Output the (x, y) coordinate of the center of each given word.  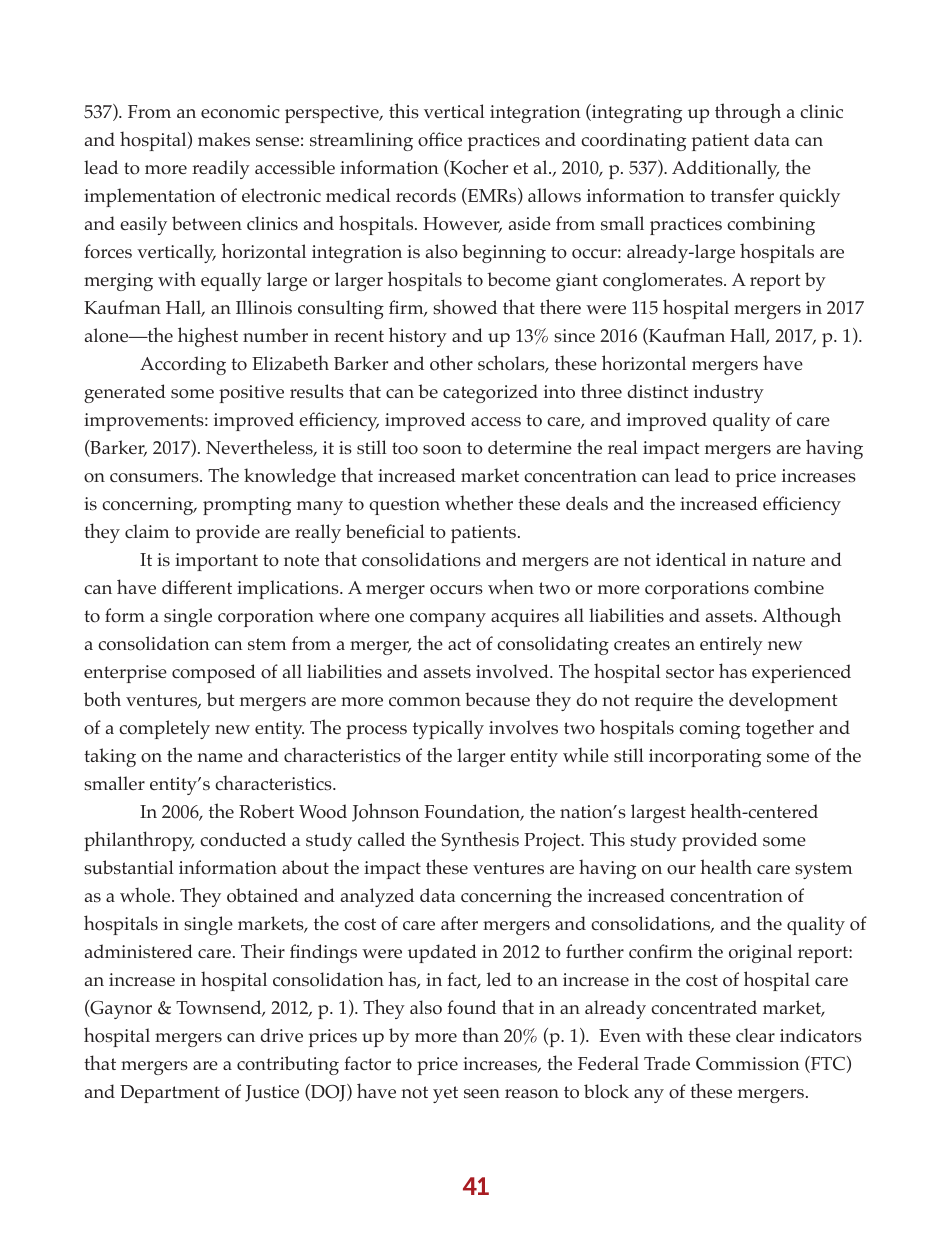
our (681, 870)
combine (789, 587)
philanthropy (139, 841)
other (451, 363)
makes (224, 139)
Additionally (725, 169)
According (183, 365)
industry (729, 393)
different (197, 587)
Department (170, 1094)
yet (445, 1094)
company (448, 620)
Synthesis (480, 841)
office (440, 139)
